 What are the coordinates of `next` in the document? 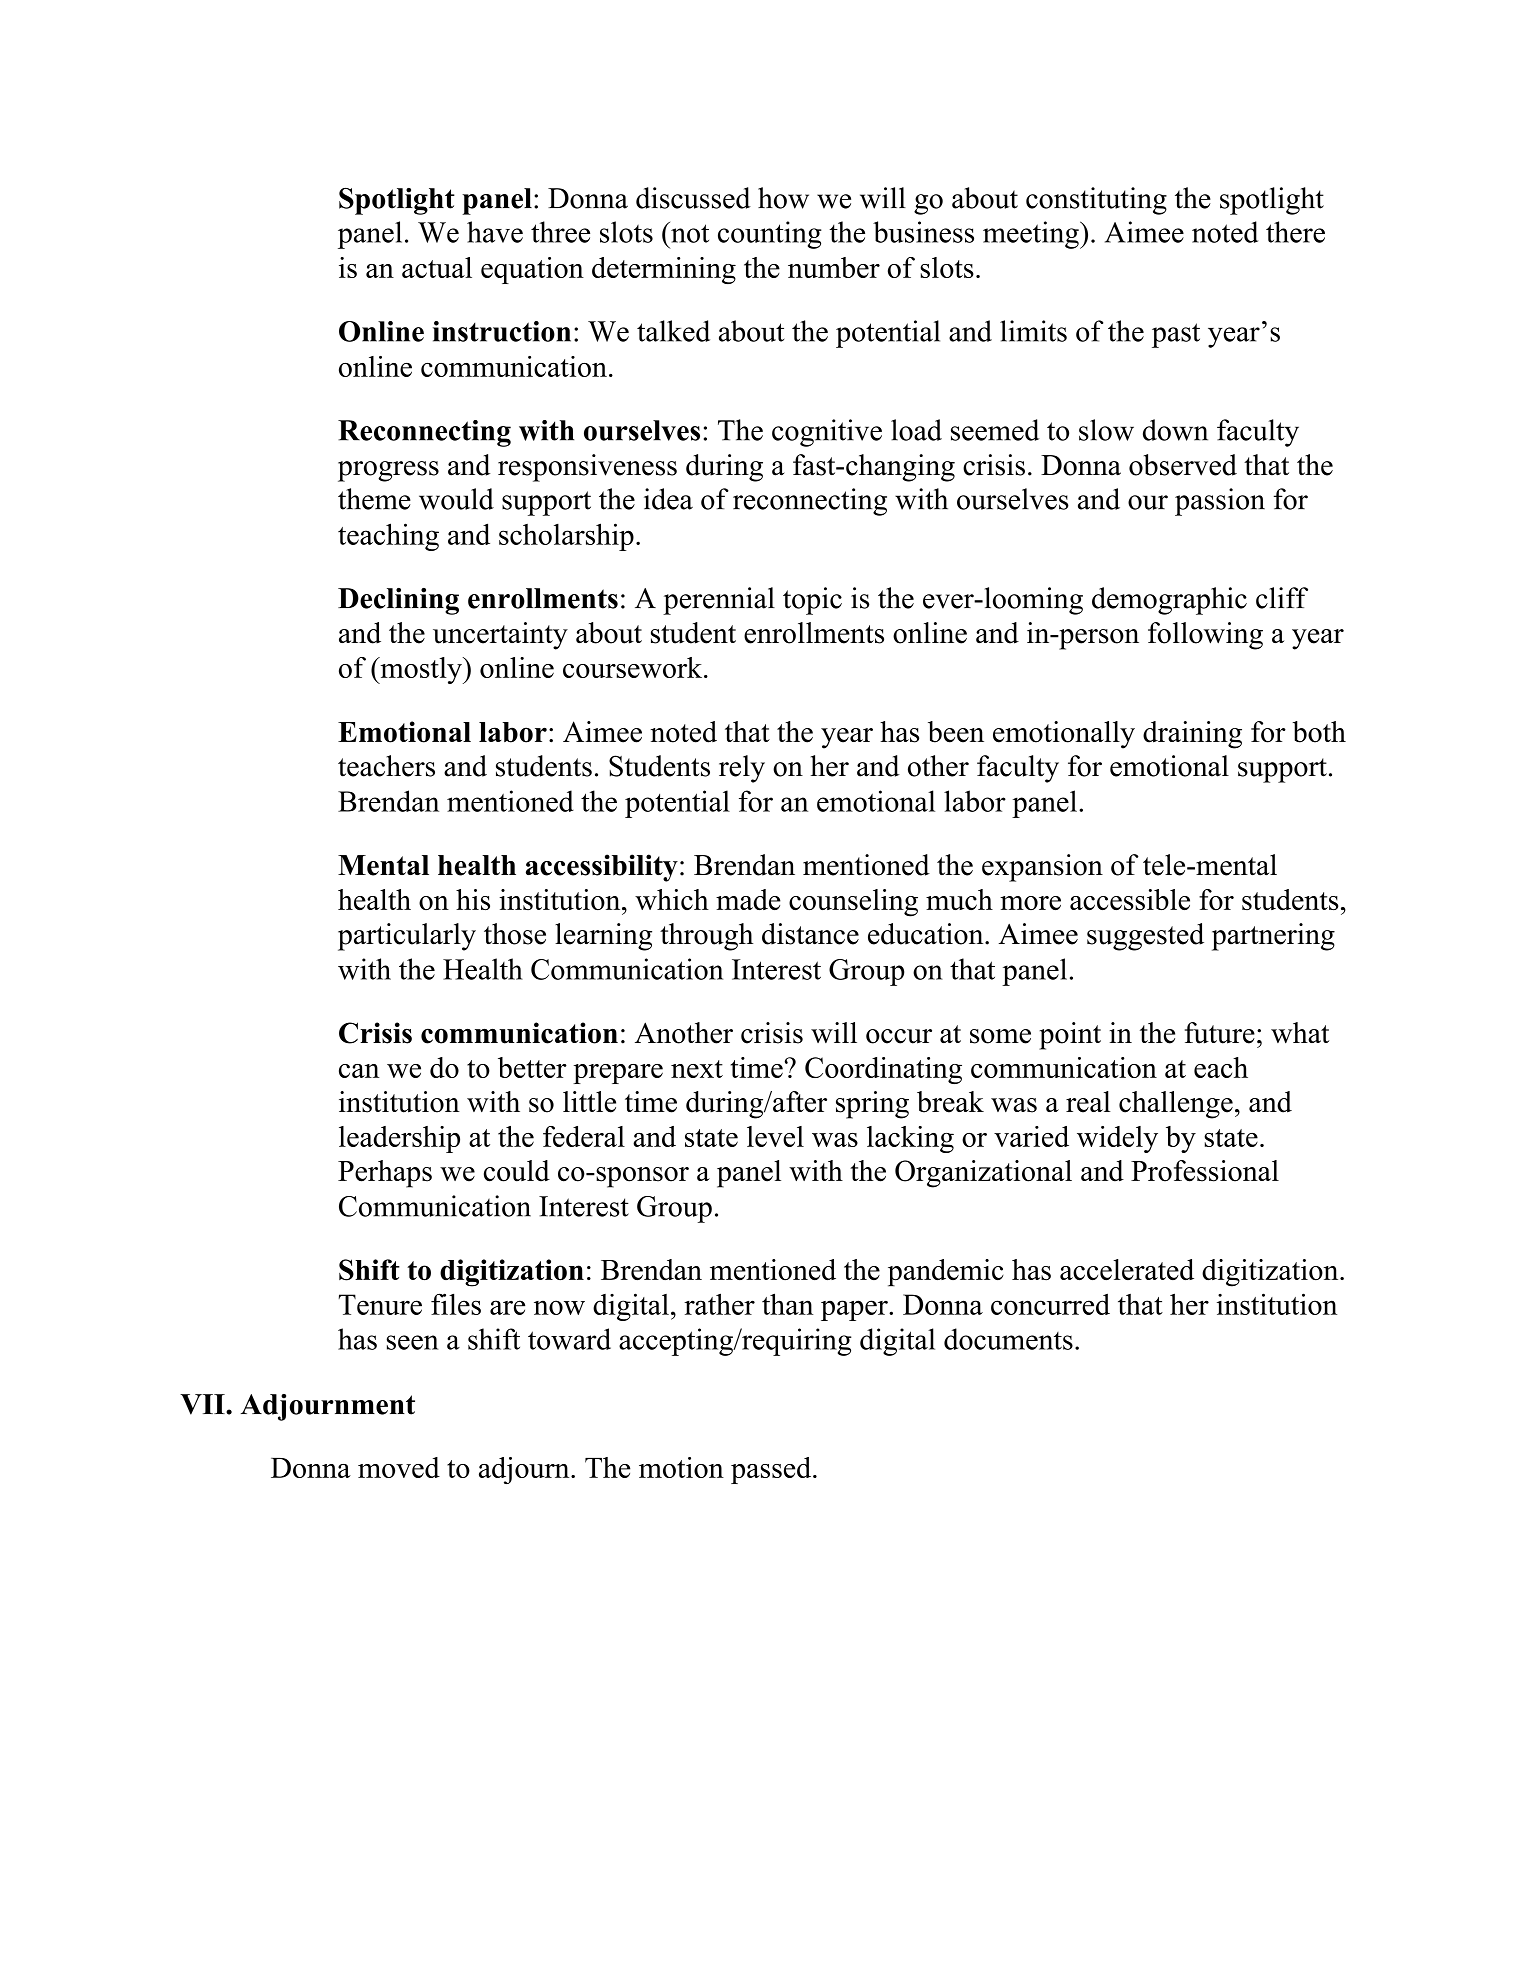 It's located at (697, 1069).
